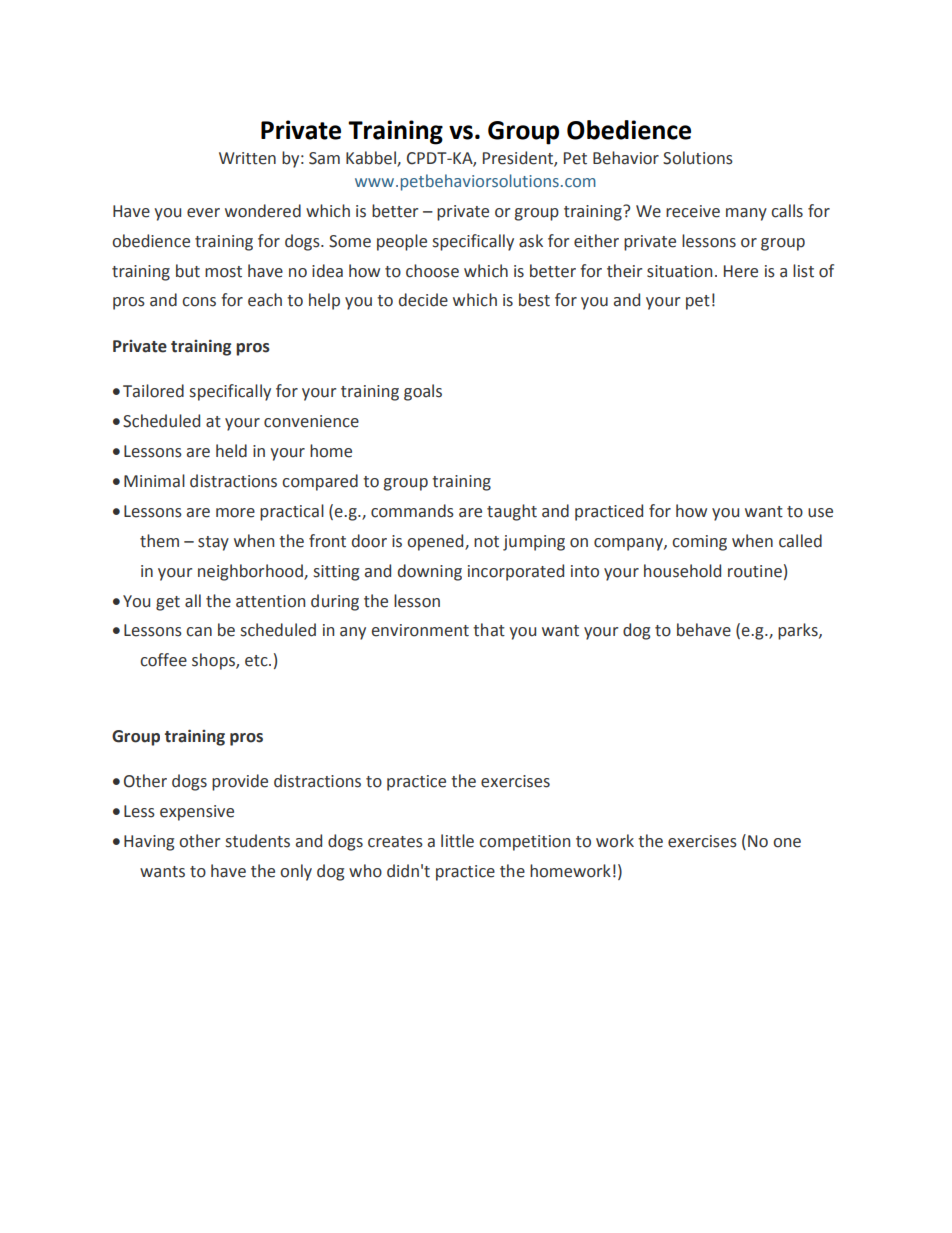  Describe the element at coordinates (741, 271) in the page. I see `Here` at that location.
